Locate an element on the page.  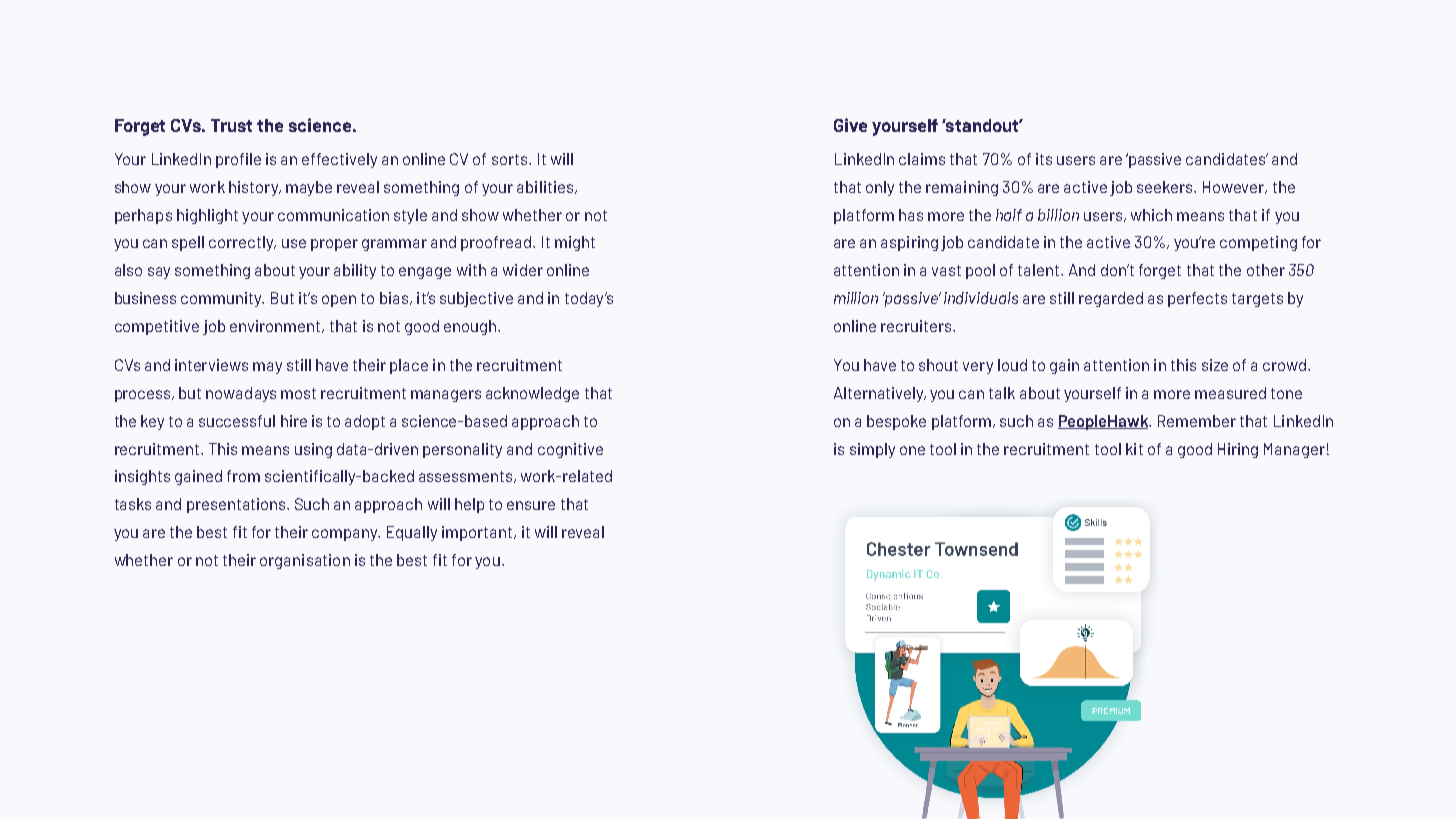
organisation is located at coordinates (305, 561).
